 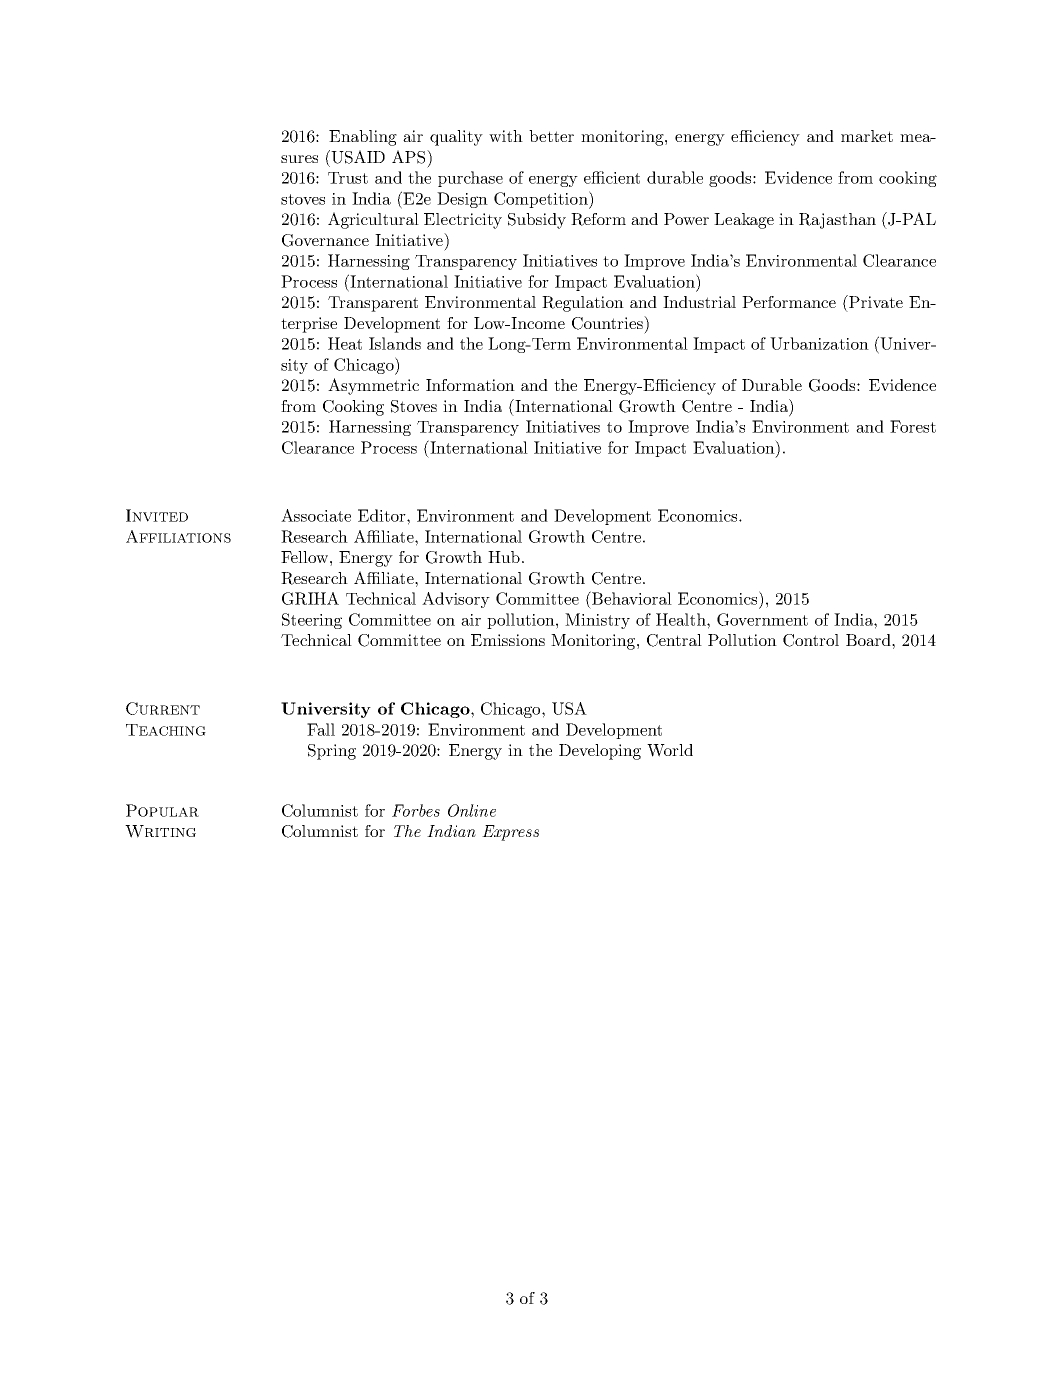 I want to click on Information, so click(x=470, y=385).
